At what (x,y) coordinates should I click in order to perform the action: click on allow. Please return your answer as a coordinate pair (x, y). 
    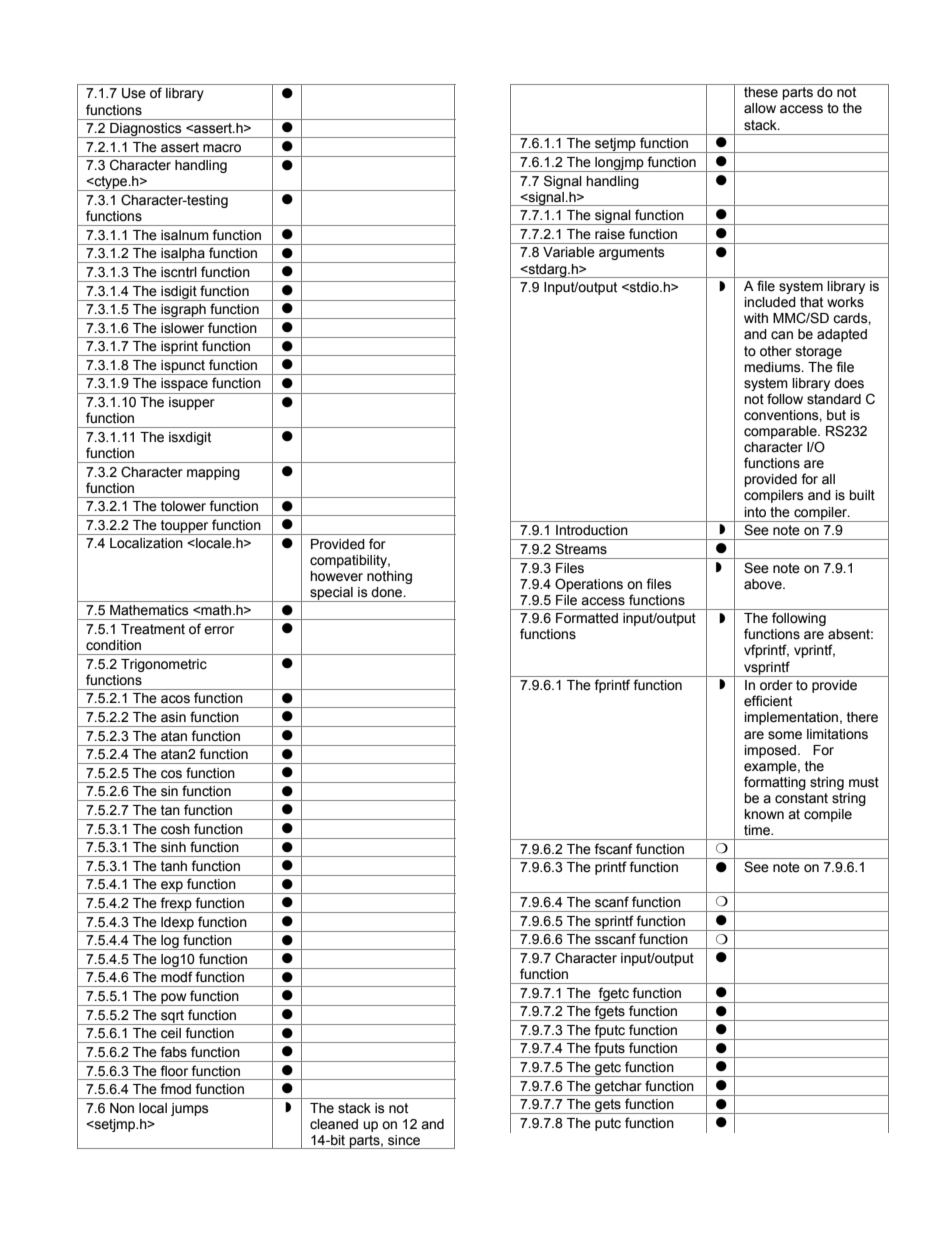
    Looking at the image, I should click on (760, 108).
